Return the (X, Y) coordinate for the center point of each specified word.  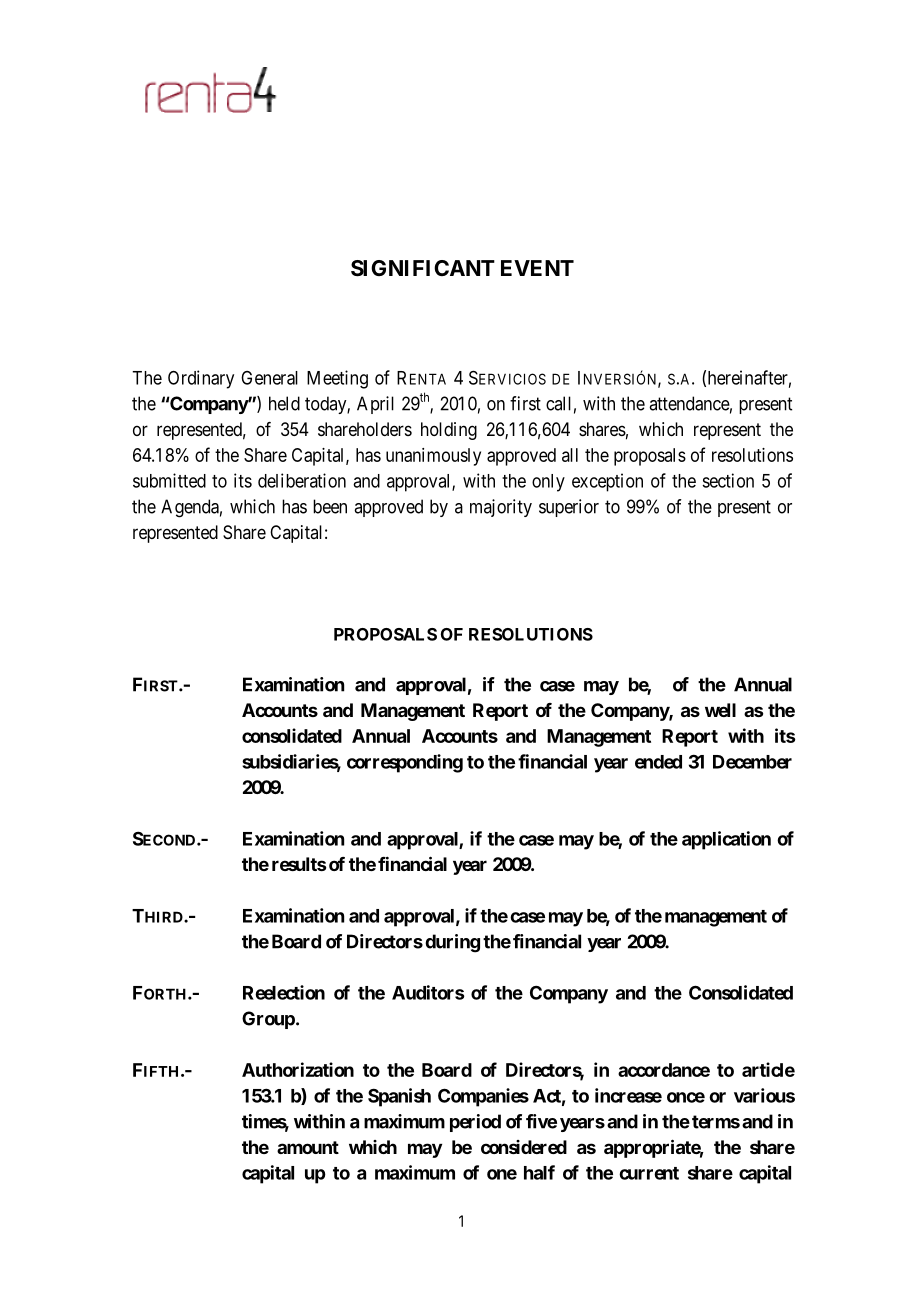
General (269, 378)
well (720, 710)
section (728, 480)
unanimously (433, 457)
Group (268, 1020)
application (726, 840)
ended (658, 762)
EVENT (537, 268)
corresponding (405, 763)
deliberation (302, 480)
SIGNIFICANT (423, 268)
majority (501, 508)
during (452, 943)
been (330, 506)
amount (308, 1147)
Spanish (399, 1097)
